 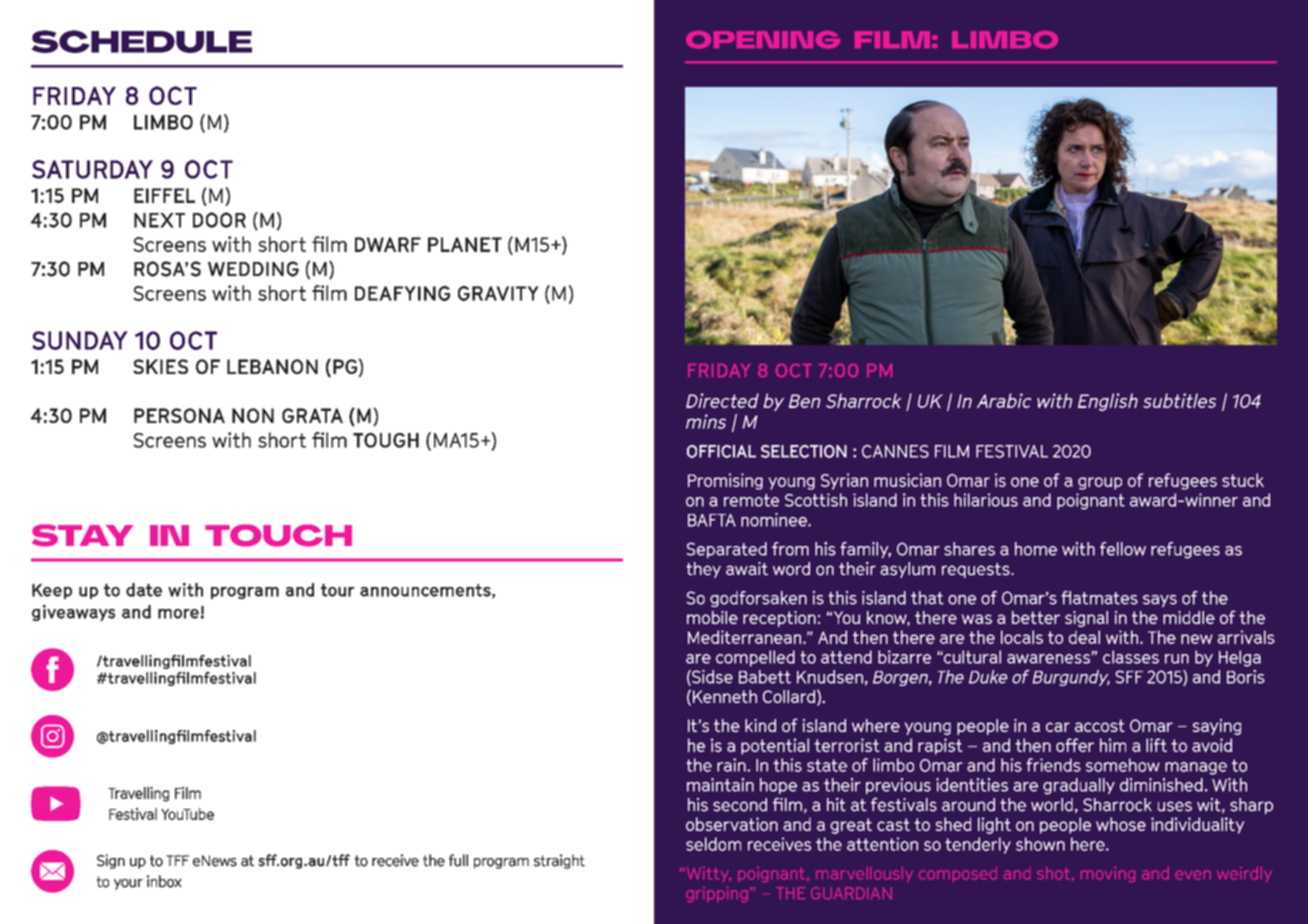 What do you see at coordinates (1058, 727) in the screenshot?
I see `car` at bounding box center [1058, 727].
